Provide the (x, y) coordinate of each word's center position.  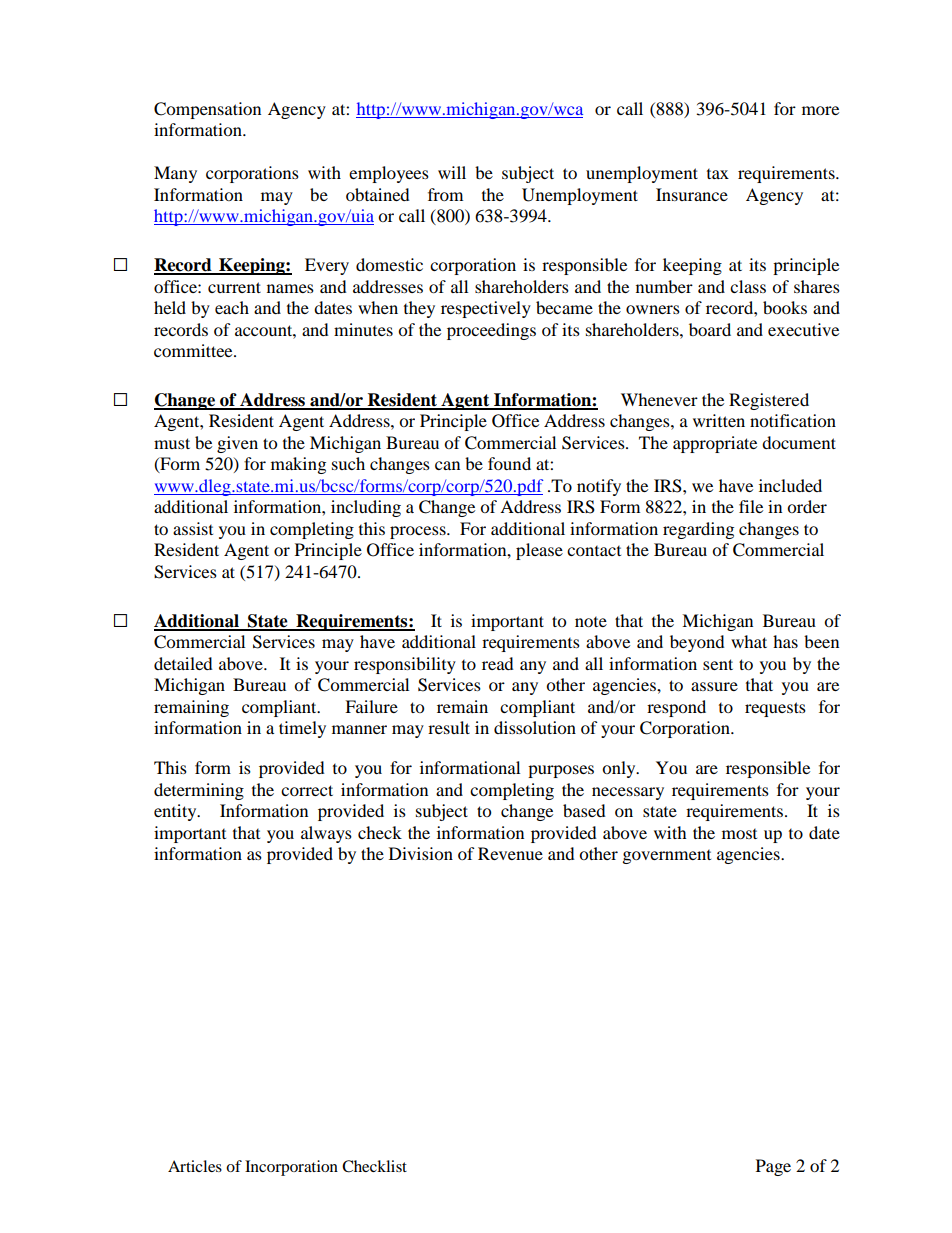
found (509, 463)
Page (773, 1167)
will (452, 172)
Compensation (207, 110)
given (237, 444)
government (667, 857)
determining (199, 791)
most (739, 834)
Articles (195, 1166)
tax (718, 174)
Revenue (510, 853)
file (751, 506)
